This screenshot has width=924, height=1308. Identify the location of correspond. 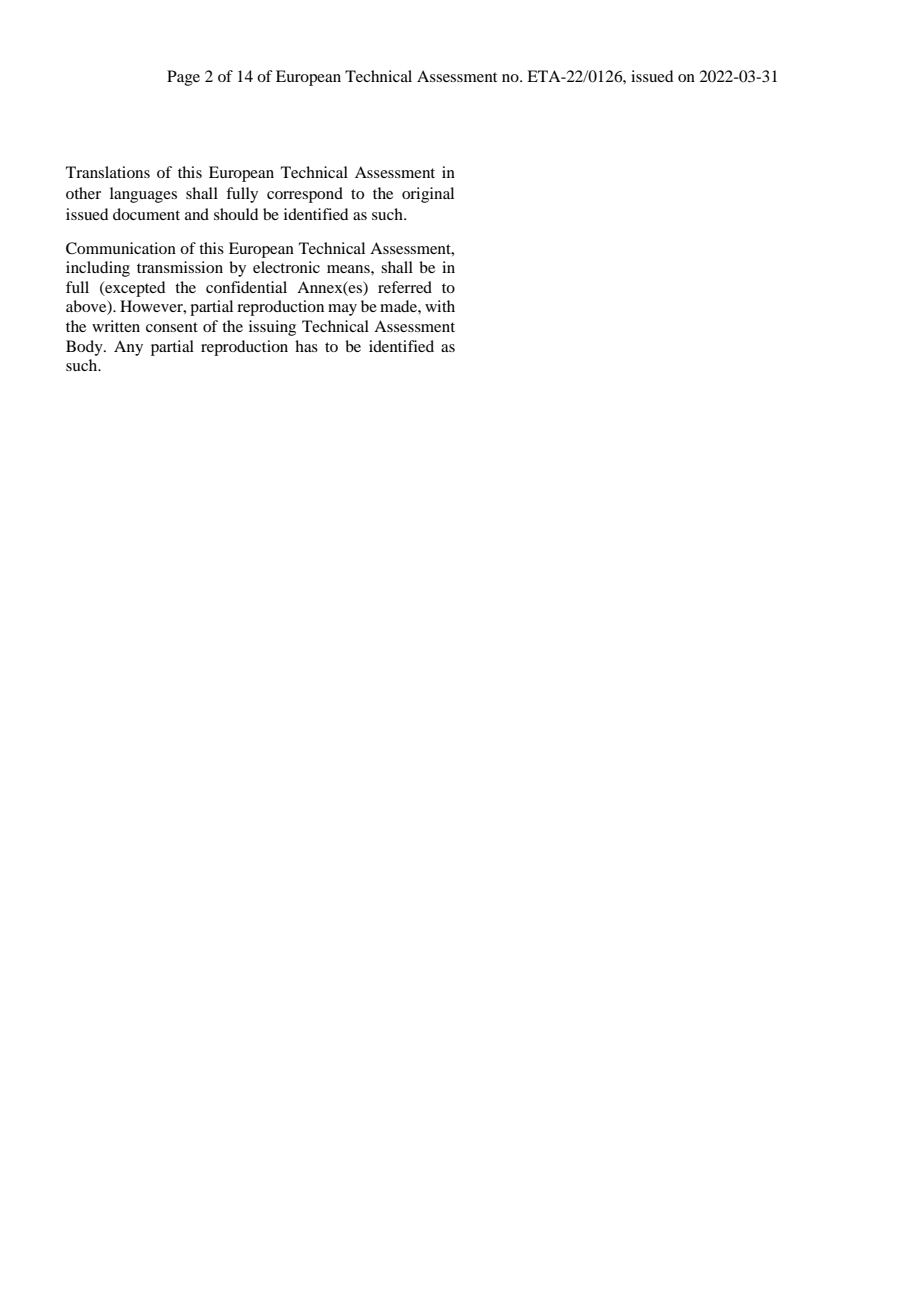
(305, 195).
